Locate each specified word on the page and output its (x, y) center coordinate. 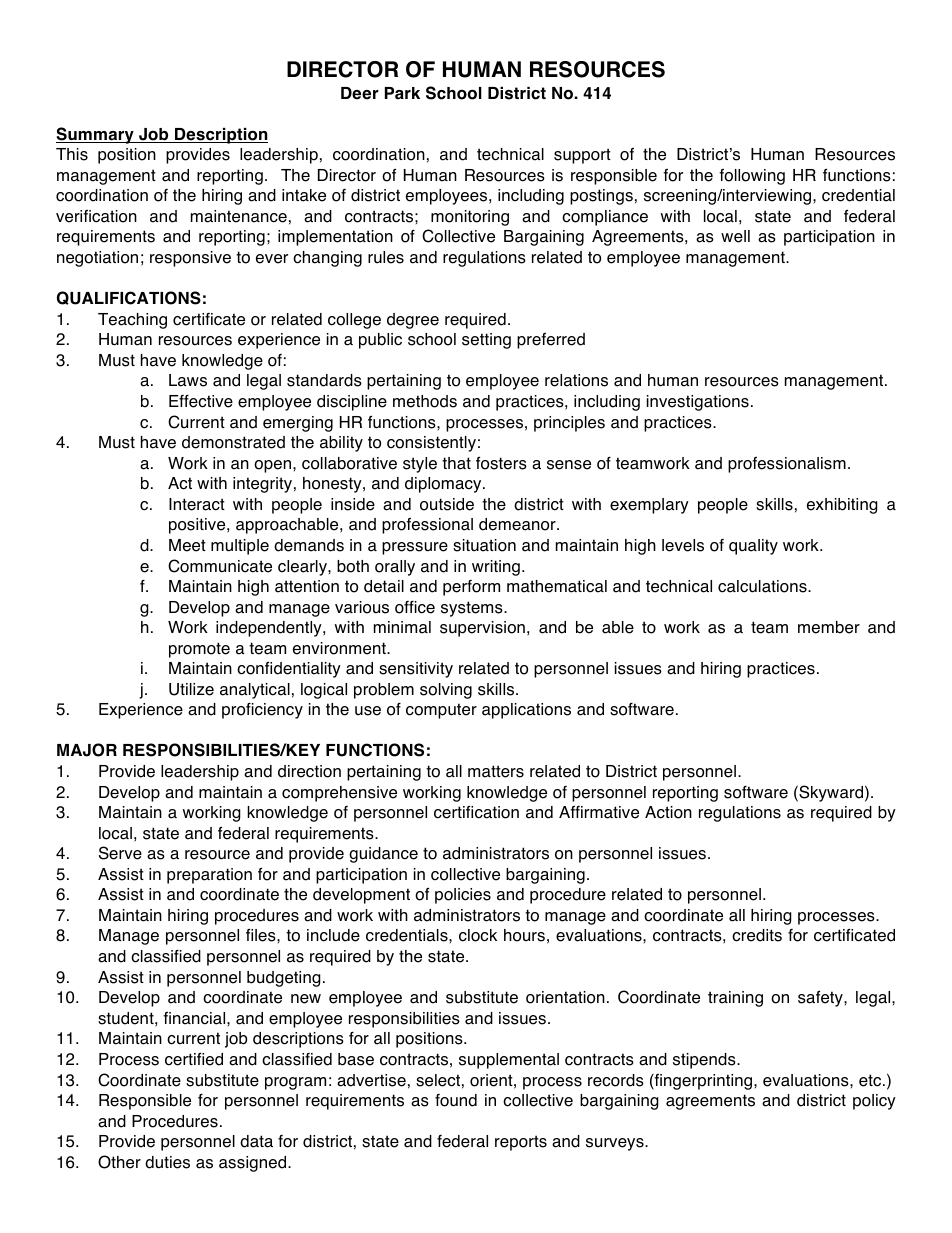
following (752, 177)
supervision (482, 629)
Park (402, 93)
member (829, 627)
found (456, 1100)
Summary (96, 135)
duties (167, 1162)
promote (199, 650)
